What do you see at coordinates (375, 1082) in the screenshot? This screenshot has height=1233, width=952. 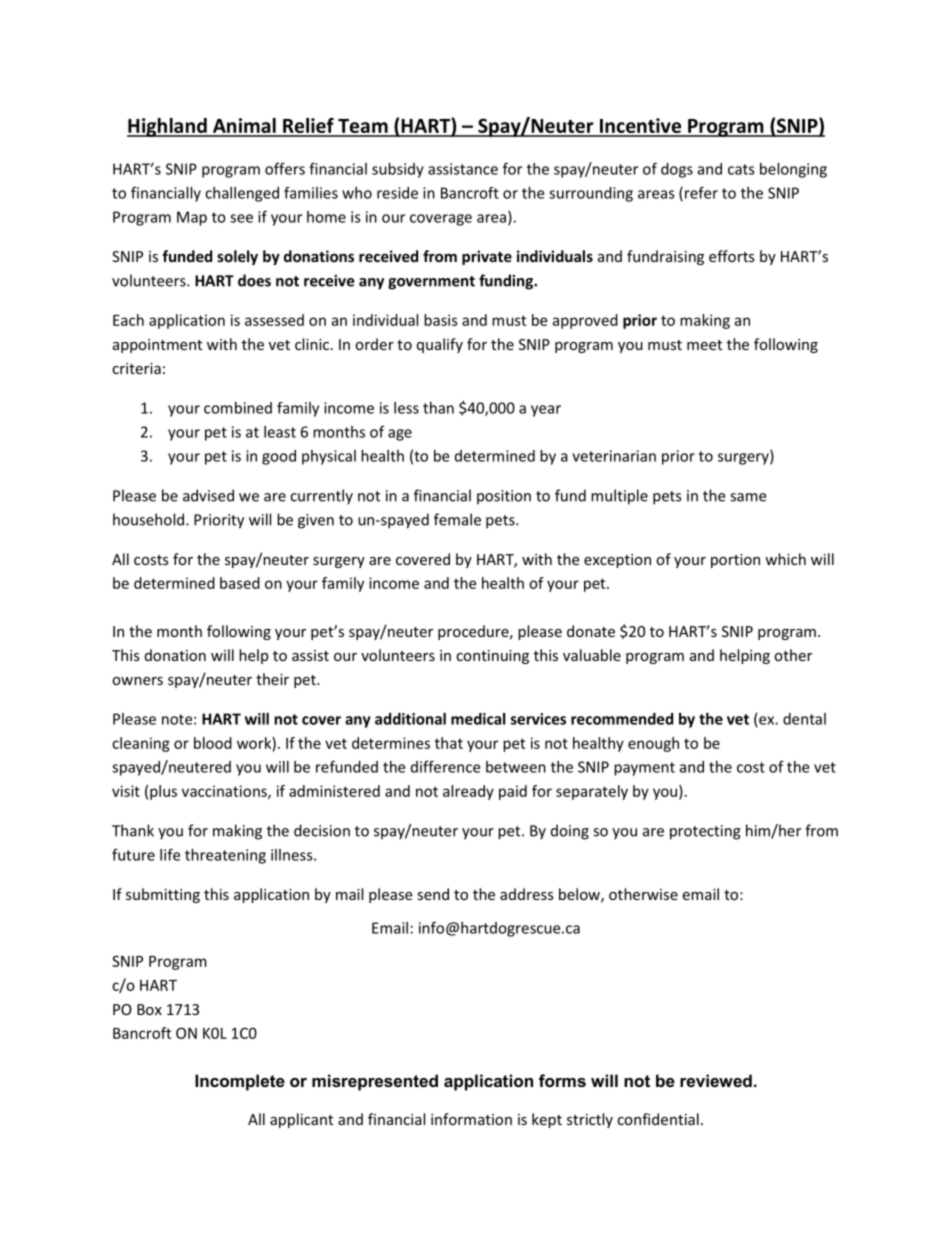 I see `misrepresented` at bounding box center [375, 1082].
